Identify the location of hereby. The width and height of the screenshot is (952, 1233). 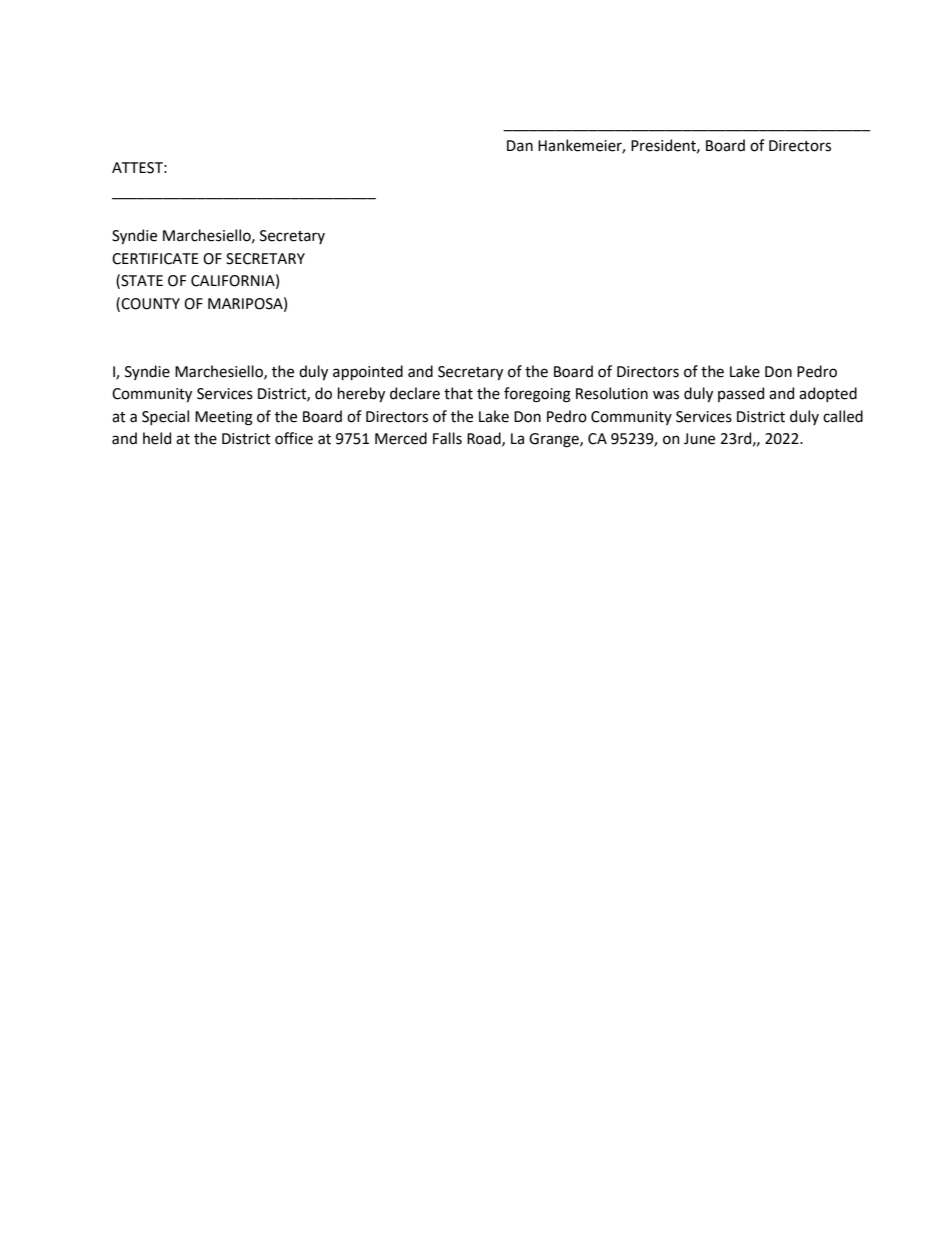
(361, 394).
